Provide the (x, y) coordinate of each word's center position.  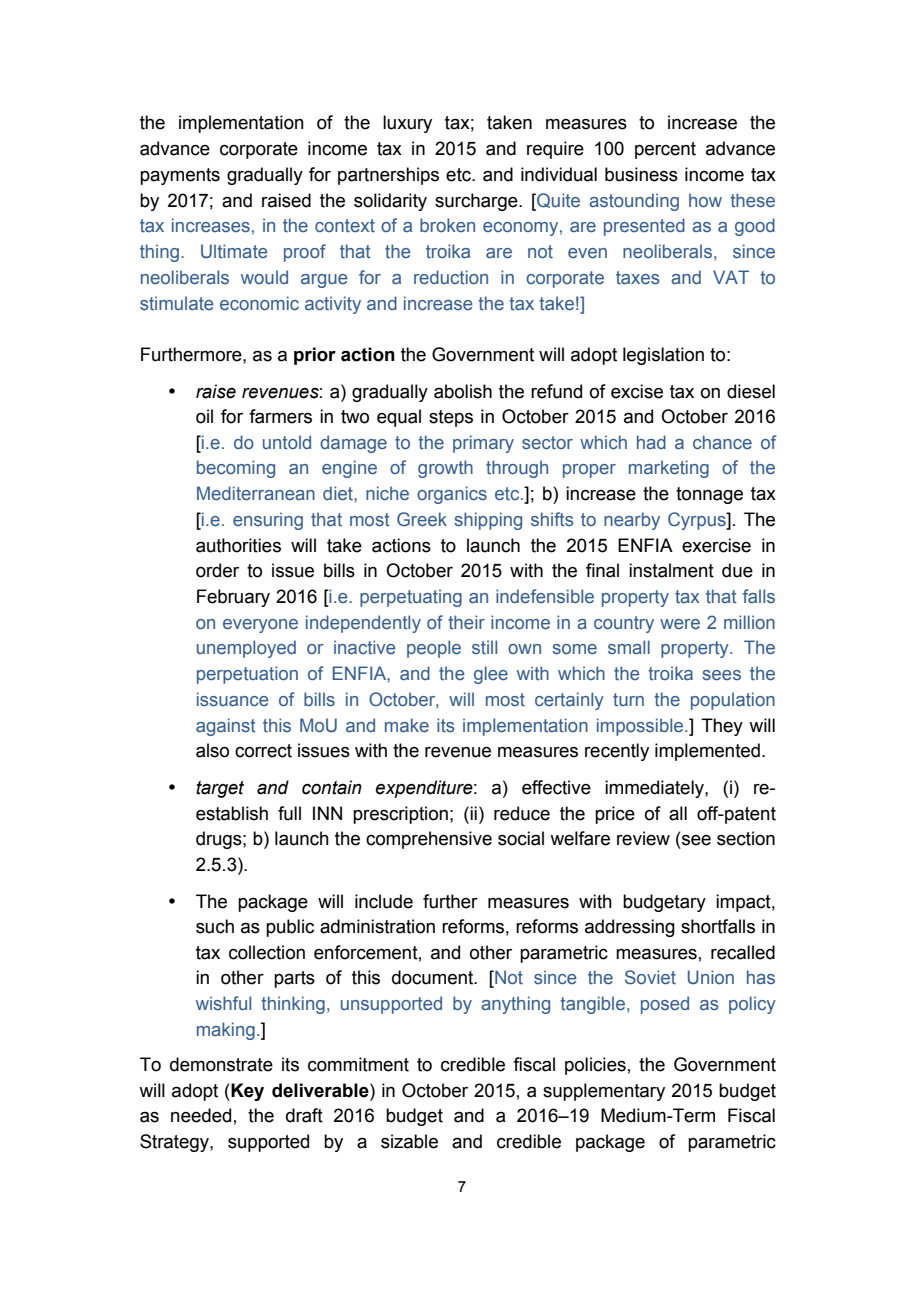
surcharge (477, 202)
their (466, 622)
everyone (260, 626)
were (680, 624)
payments (180, 176)
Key (246, 1092)
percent (665, 150)
